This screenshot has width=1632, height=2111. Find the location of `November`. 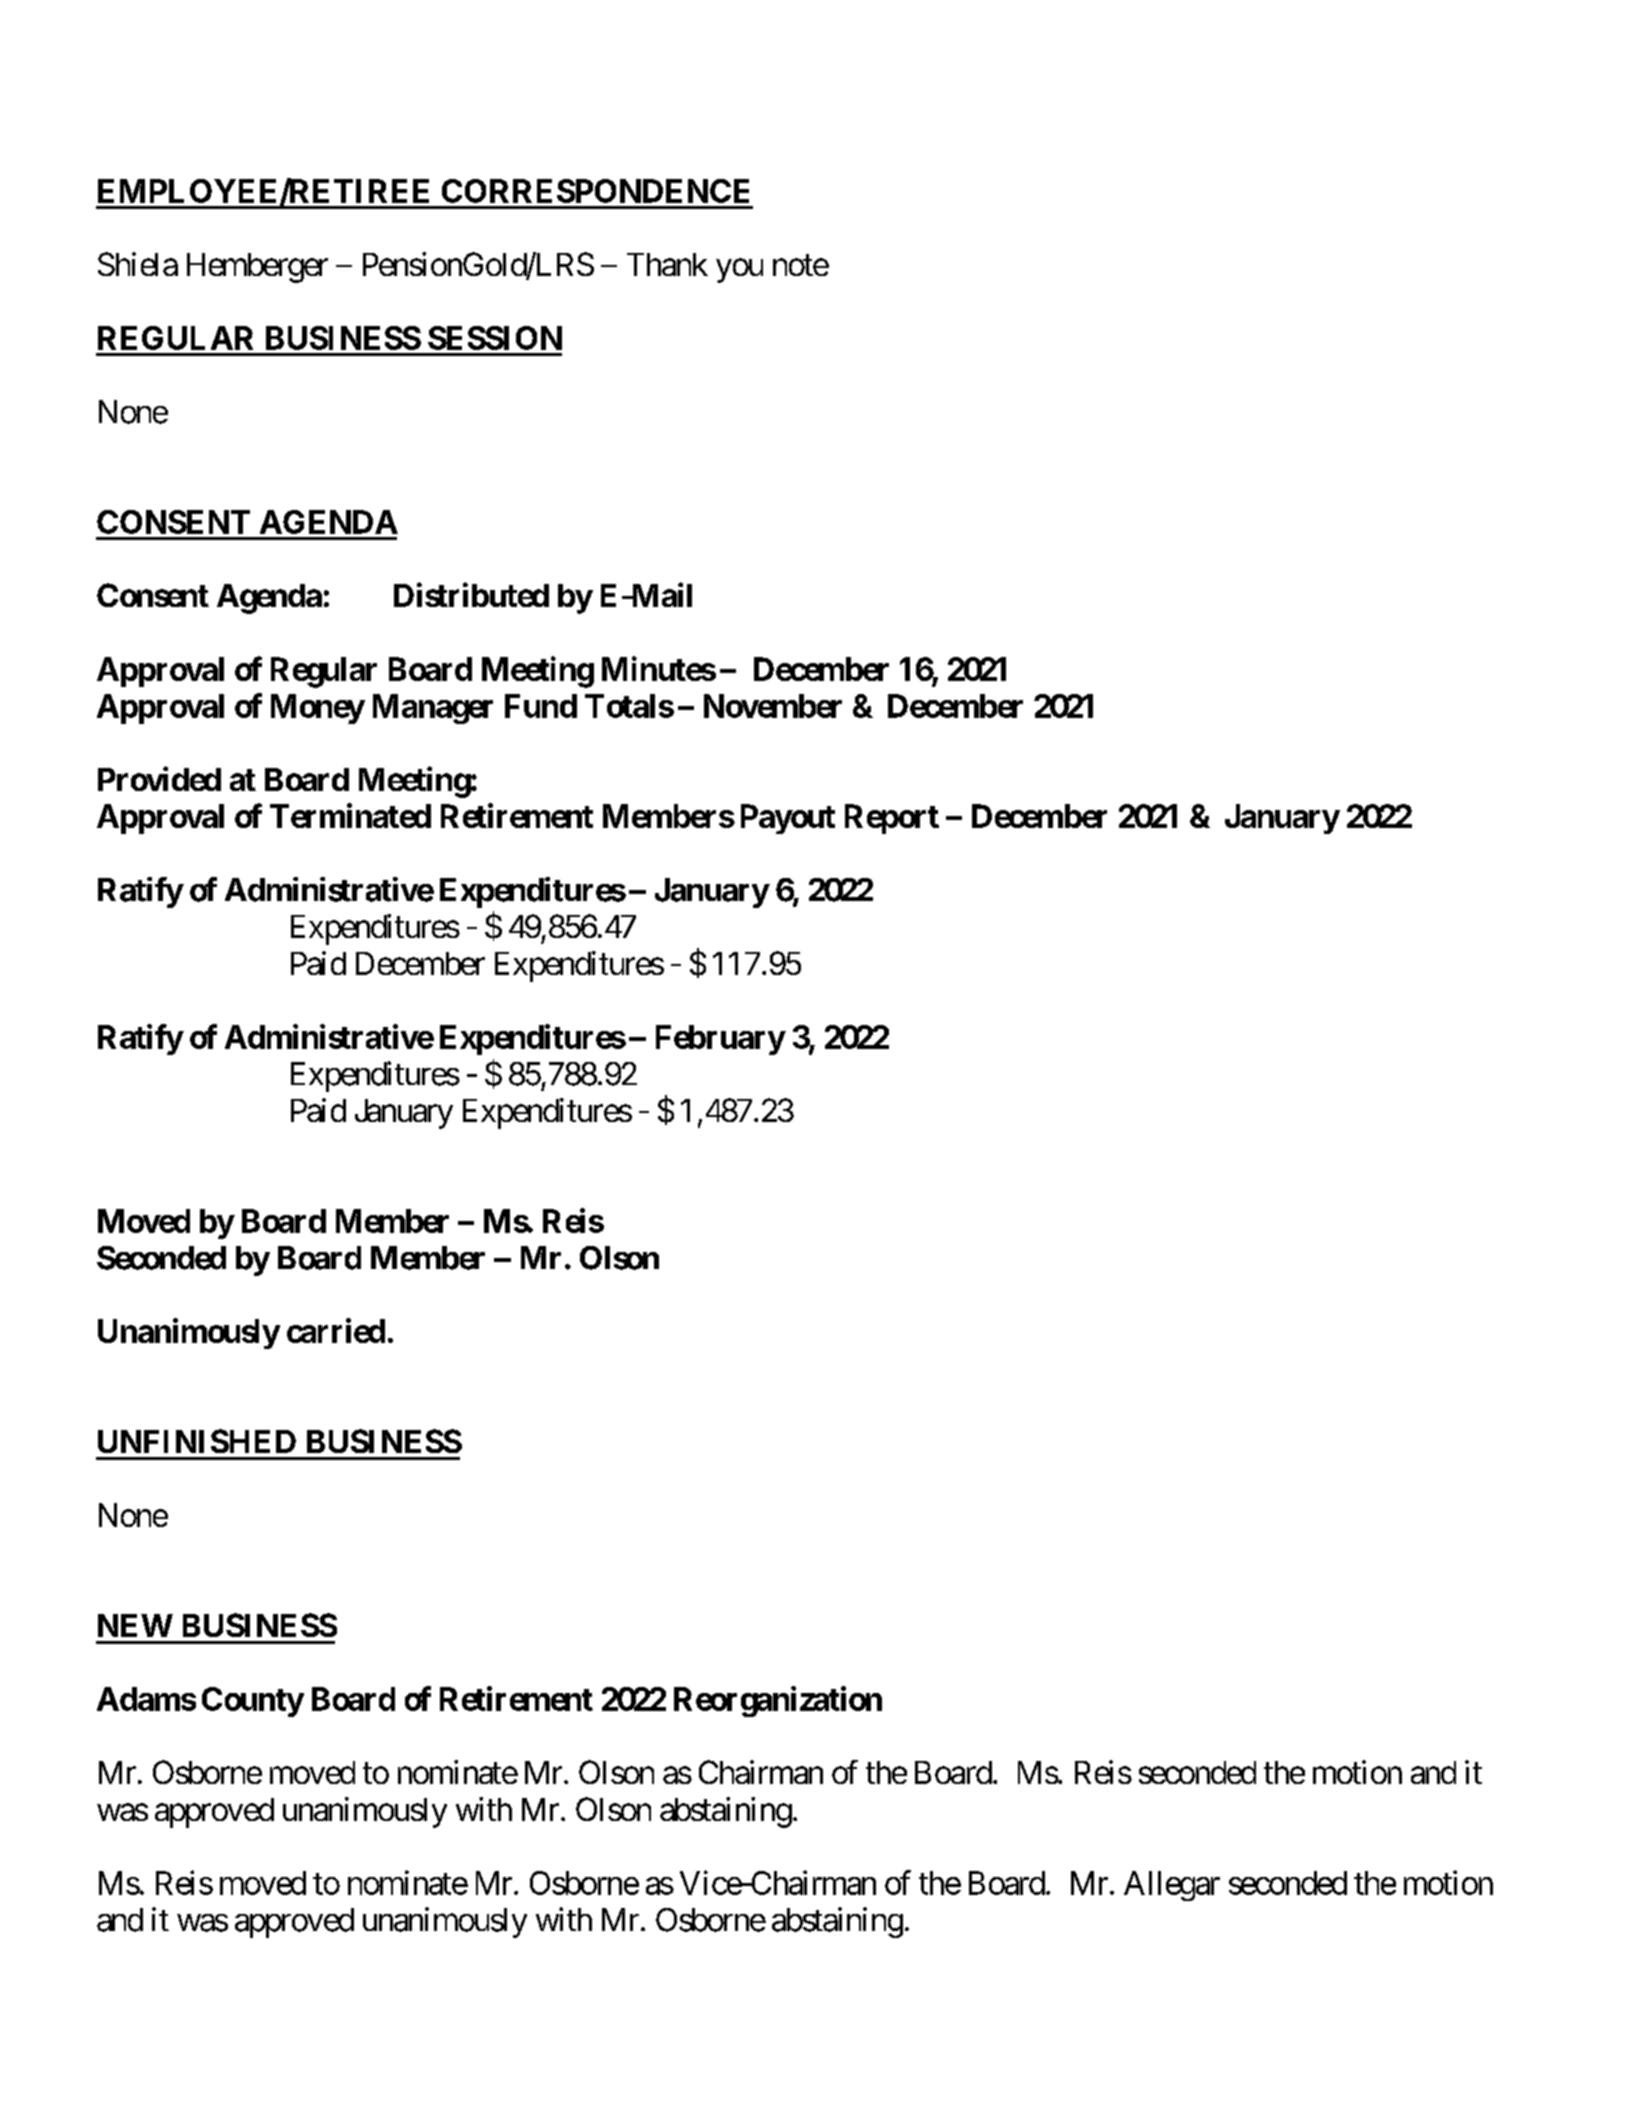

November is located at coordinates (773, 706).
